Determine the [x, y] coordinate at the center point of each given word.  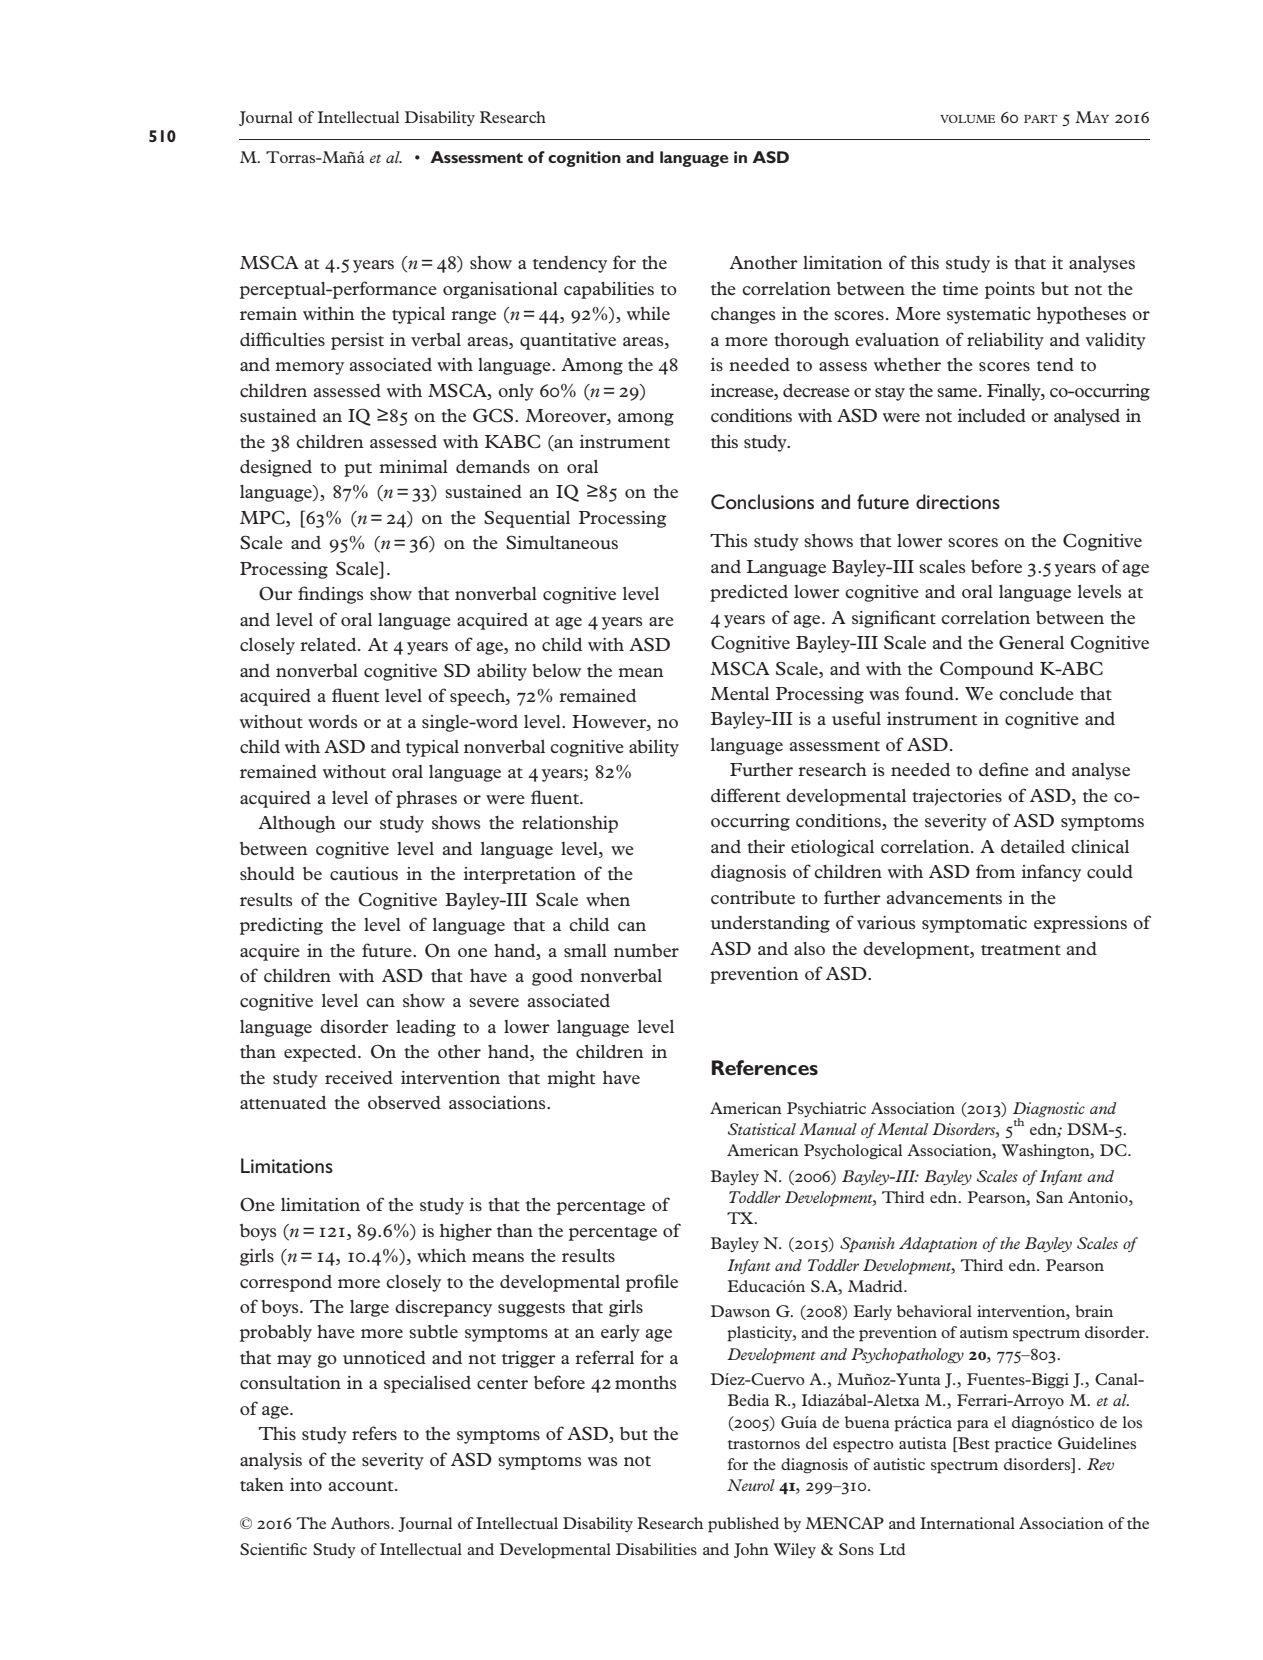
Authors [361, 1523]
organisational [500, 290]
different [745, 795]
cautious [364, 873]
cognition [584, 159]
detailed [1033, 846]
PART [1041, 119]
